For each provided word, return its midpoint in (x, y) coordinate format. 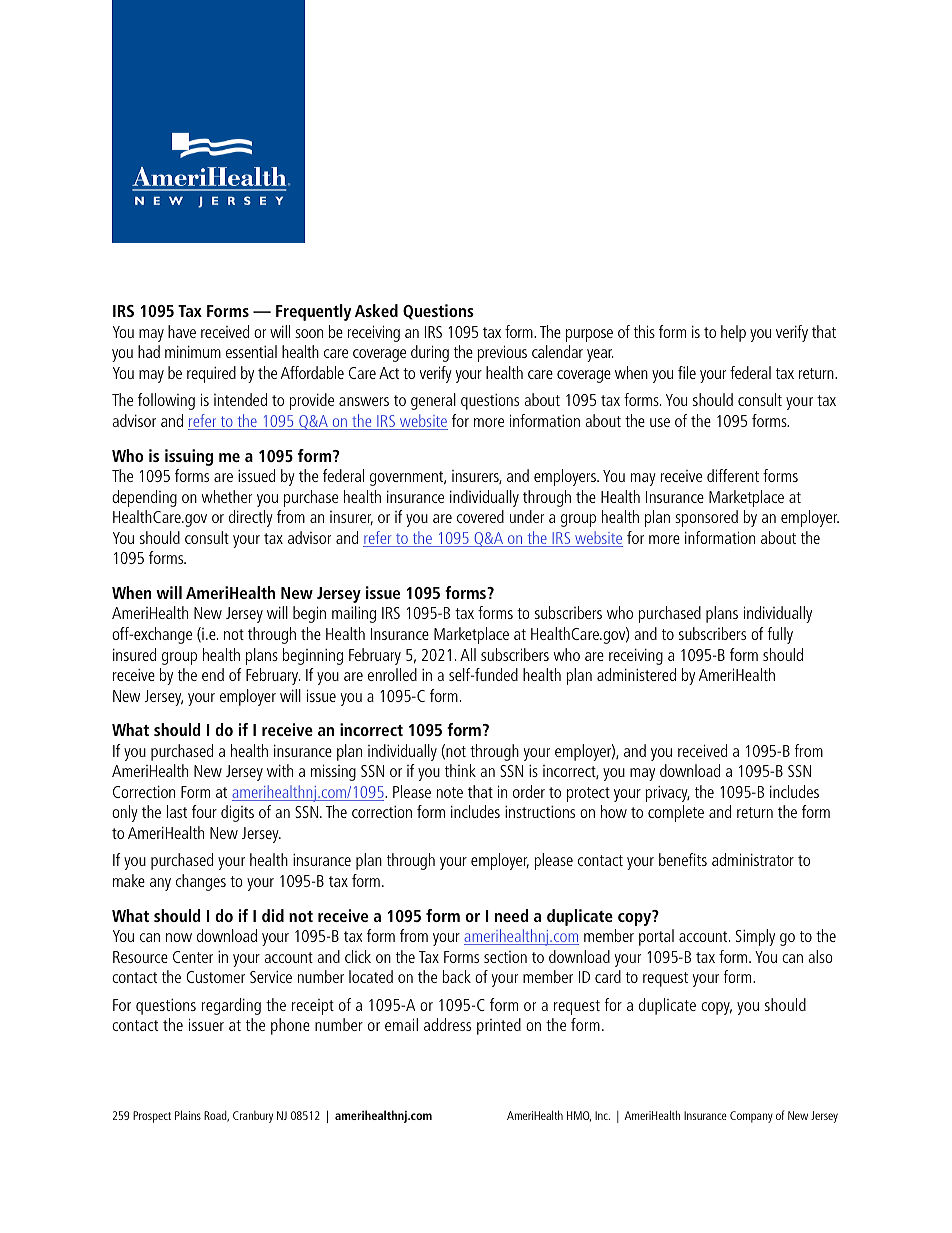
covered (480, 516)
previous (502, 353)
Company (751, 1117)
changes (201, 882)
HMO (579, 1116)
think (460, 770)
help (733, 333)
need (512, 915)
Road (216, 1116)
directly (251, 518)
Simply (755, 937)
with (280, 770)
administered (636, 674)
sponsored (706, 518)
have (182, 331)
